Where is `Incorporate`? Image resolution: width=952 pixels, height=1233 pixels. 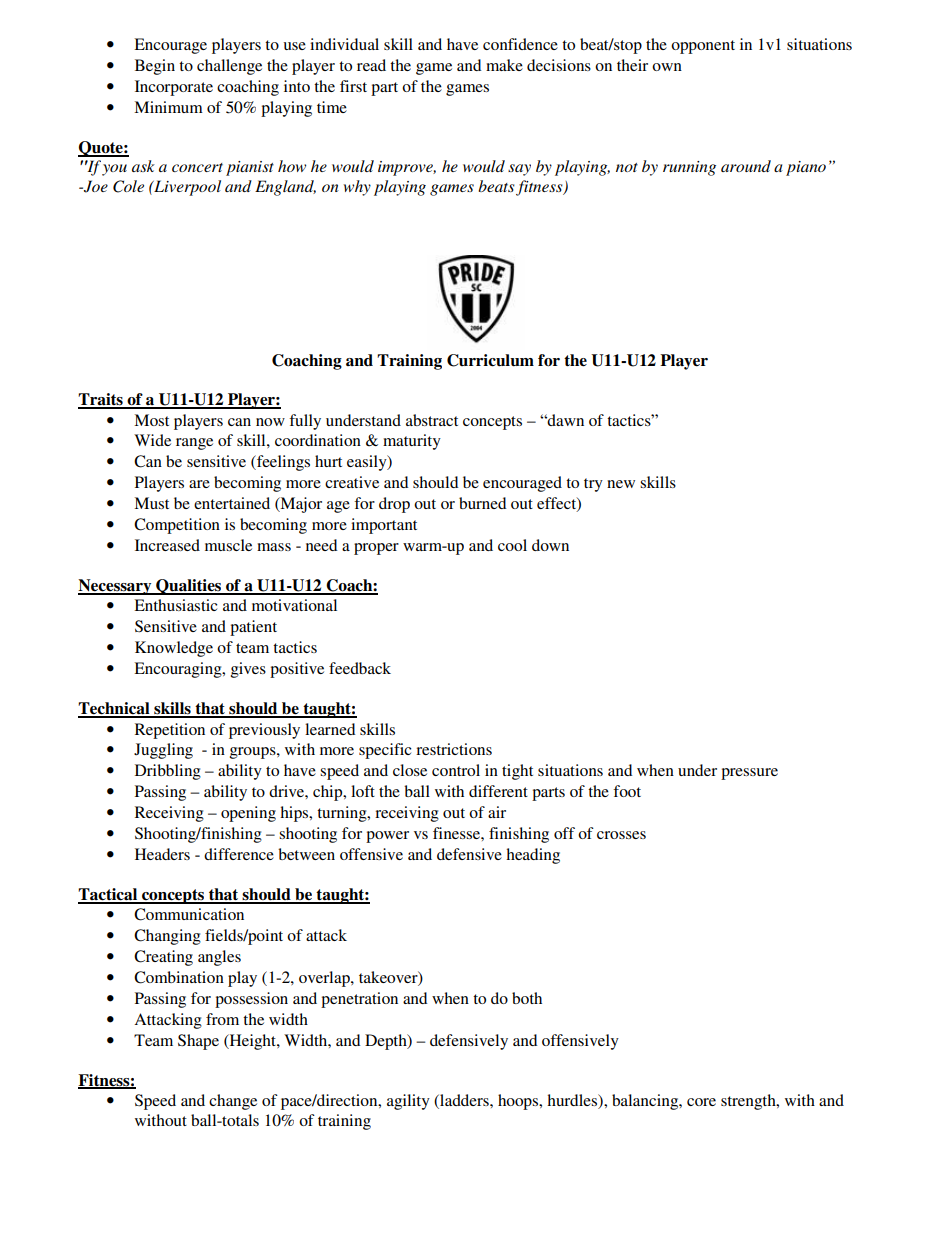
Incorporate is located at coordinates (174, 88).
